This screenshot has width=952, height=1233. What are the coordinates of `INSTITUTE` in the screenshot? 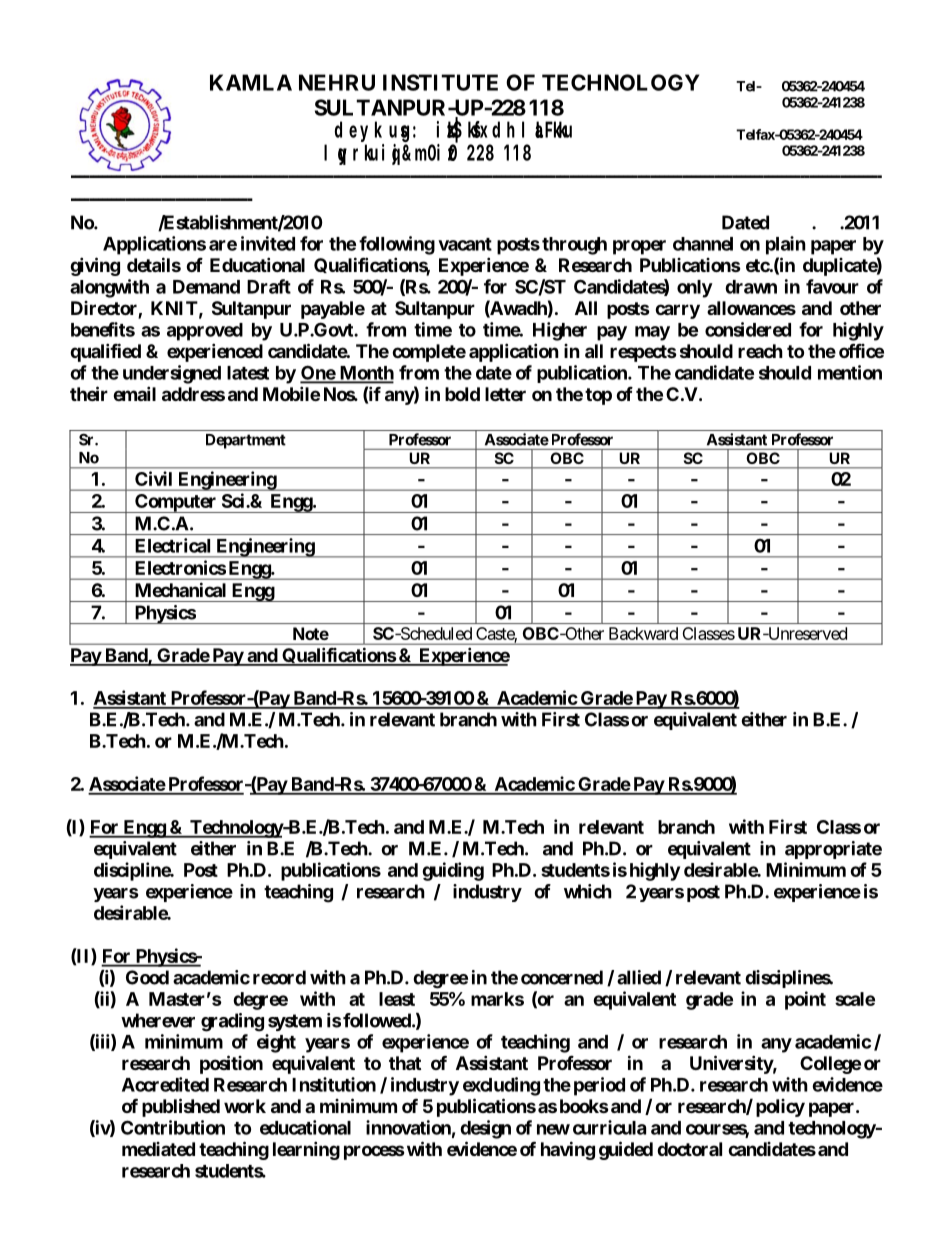 It's located at (440, 82).
